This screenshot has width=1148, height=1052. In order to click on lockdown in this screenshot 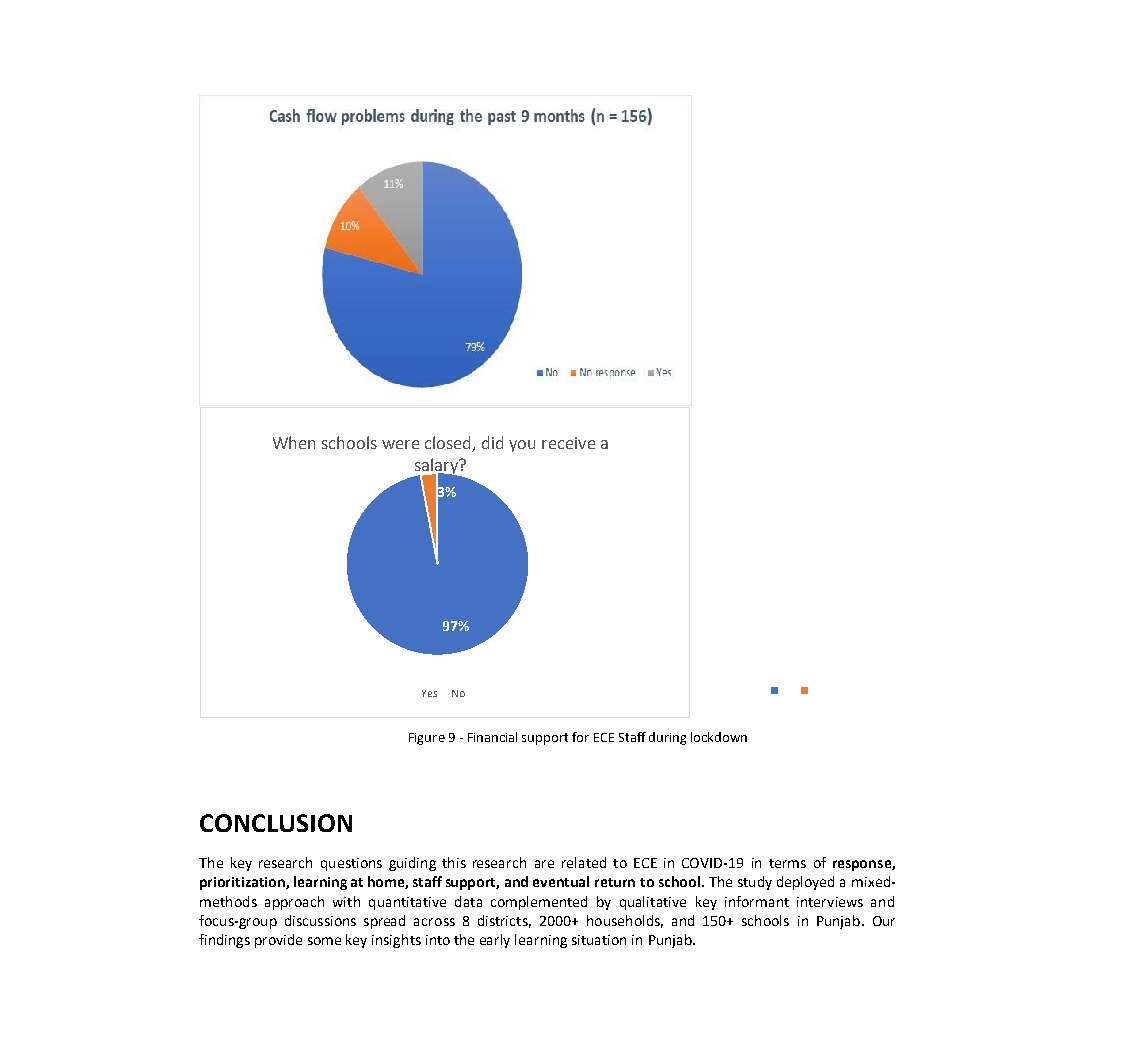, I will do `click(719, 737)`.
